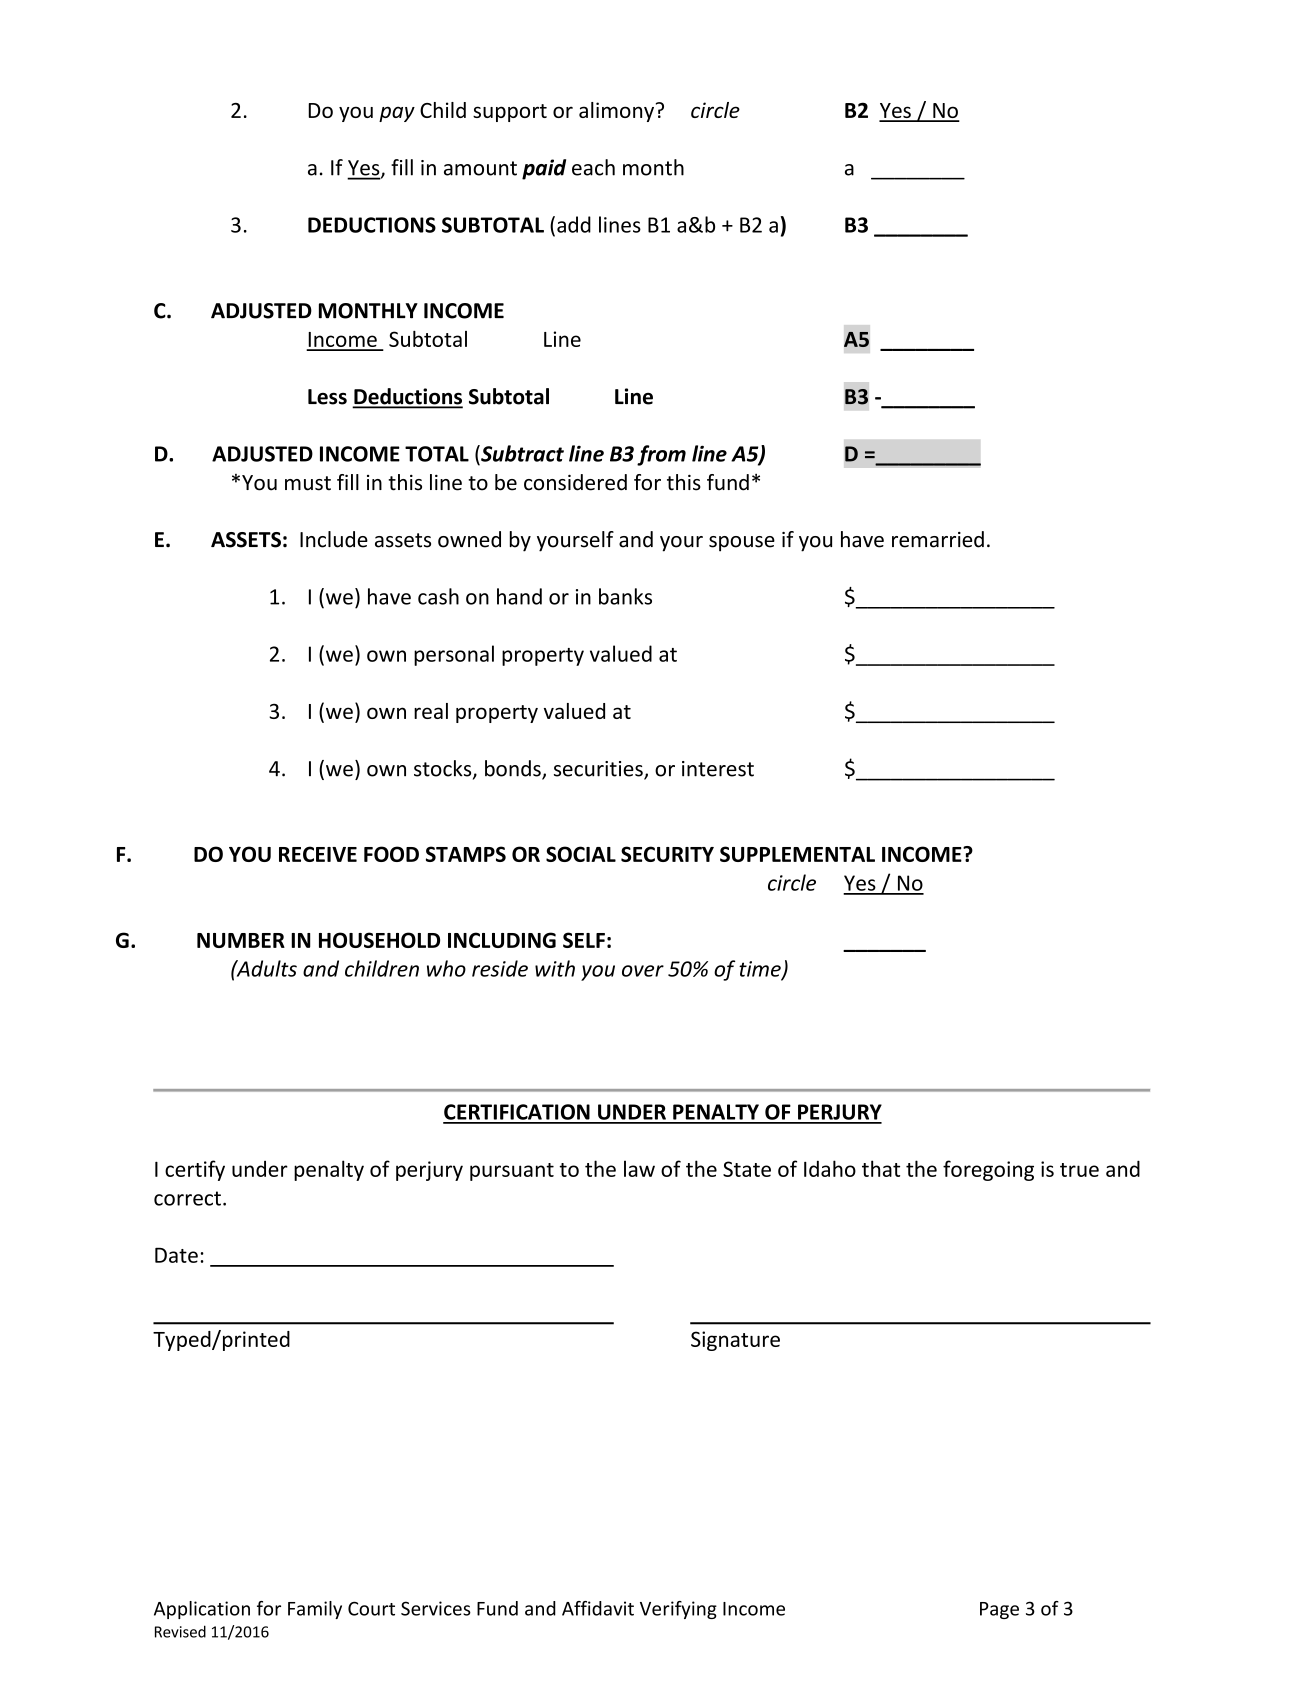 This screenshot has width=1304, height=1688. What do you see at coordinates (195, 1170) in the screenshot?
I see `certify` at bounding box center [195, 1170].
